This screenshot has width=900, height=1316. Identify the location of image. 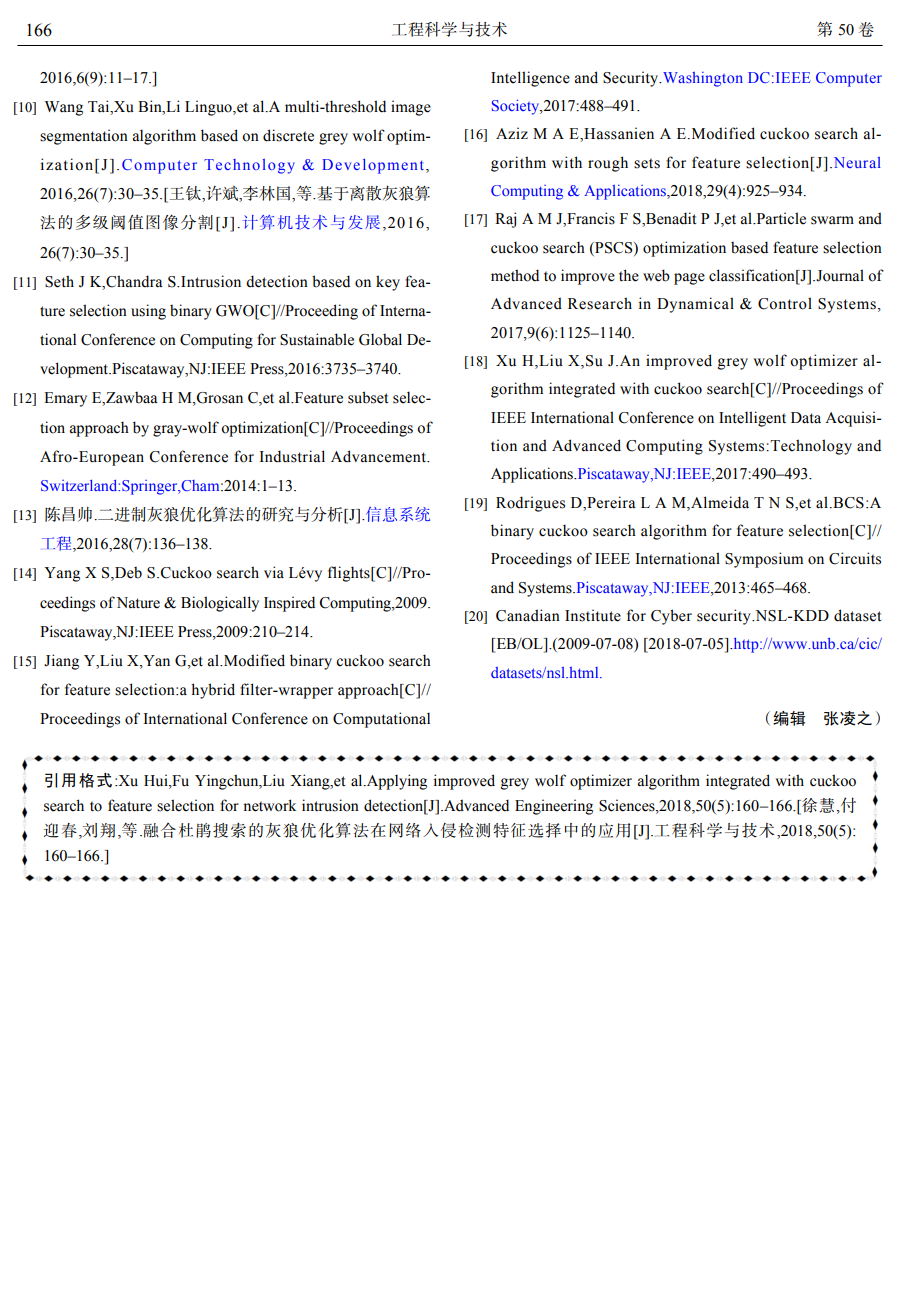
(411, 108).
